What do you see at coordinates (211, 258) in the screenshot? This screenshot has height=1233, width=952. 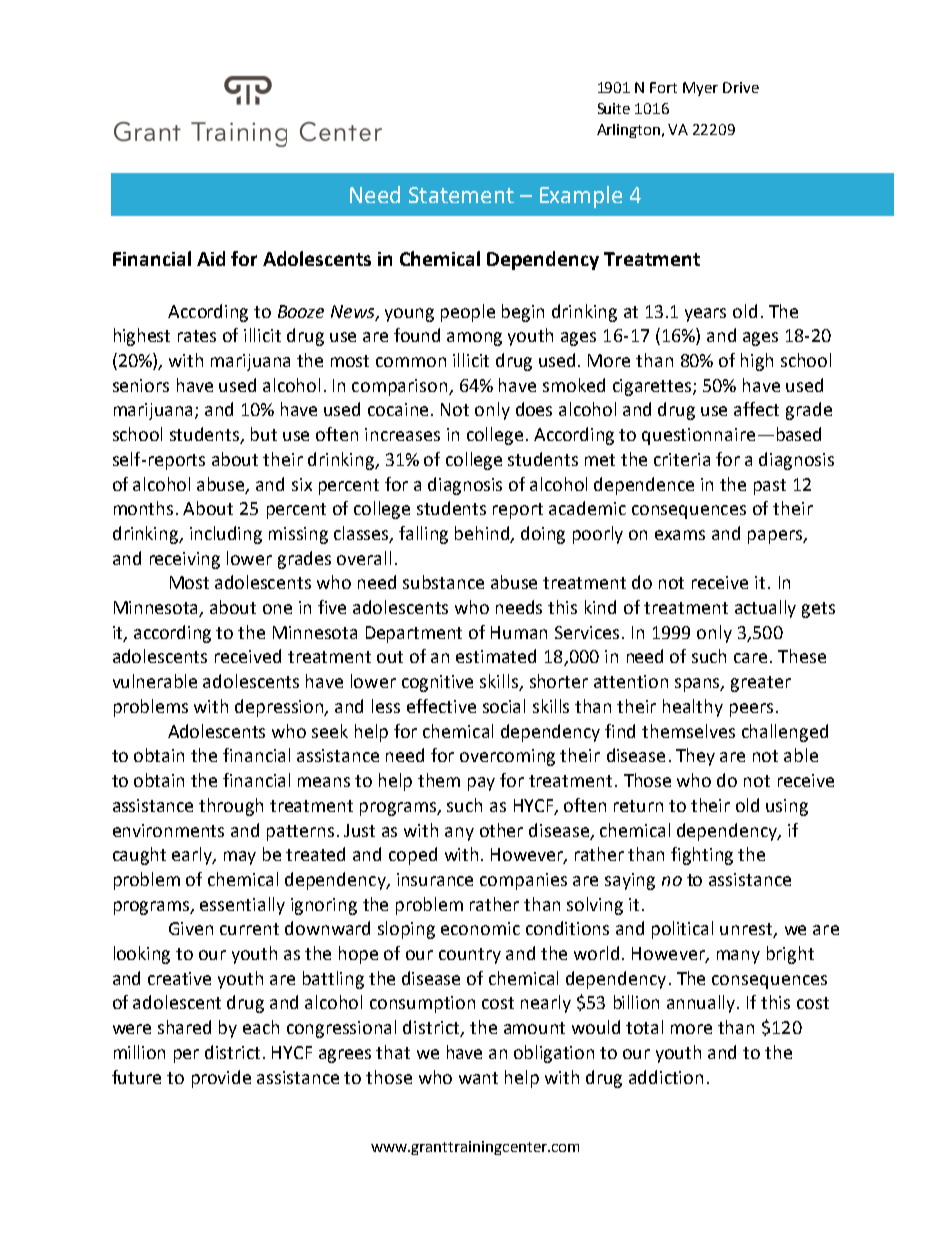 I see `Aid` at bounding box center [211, 258].
